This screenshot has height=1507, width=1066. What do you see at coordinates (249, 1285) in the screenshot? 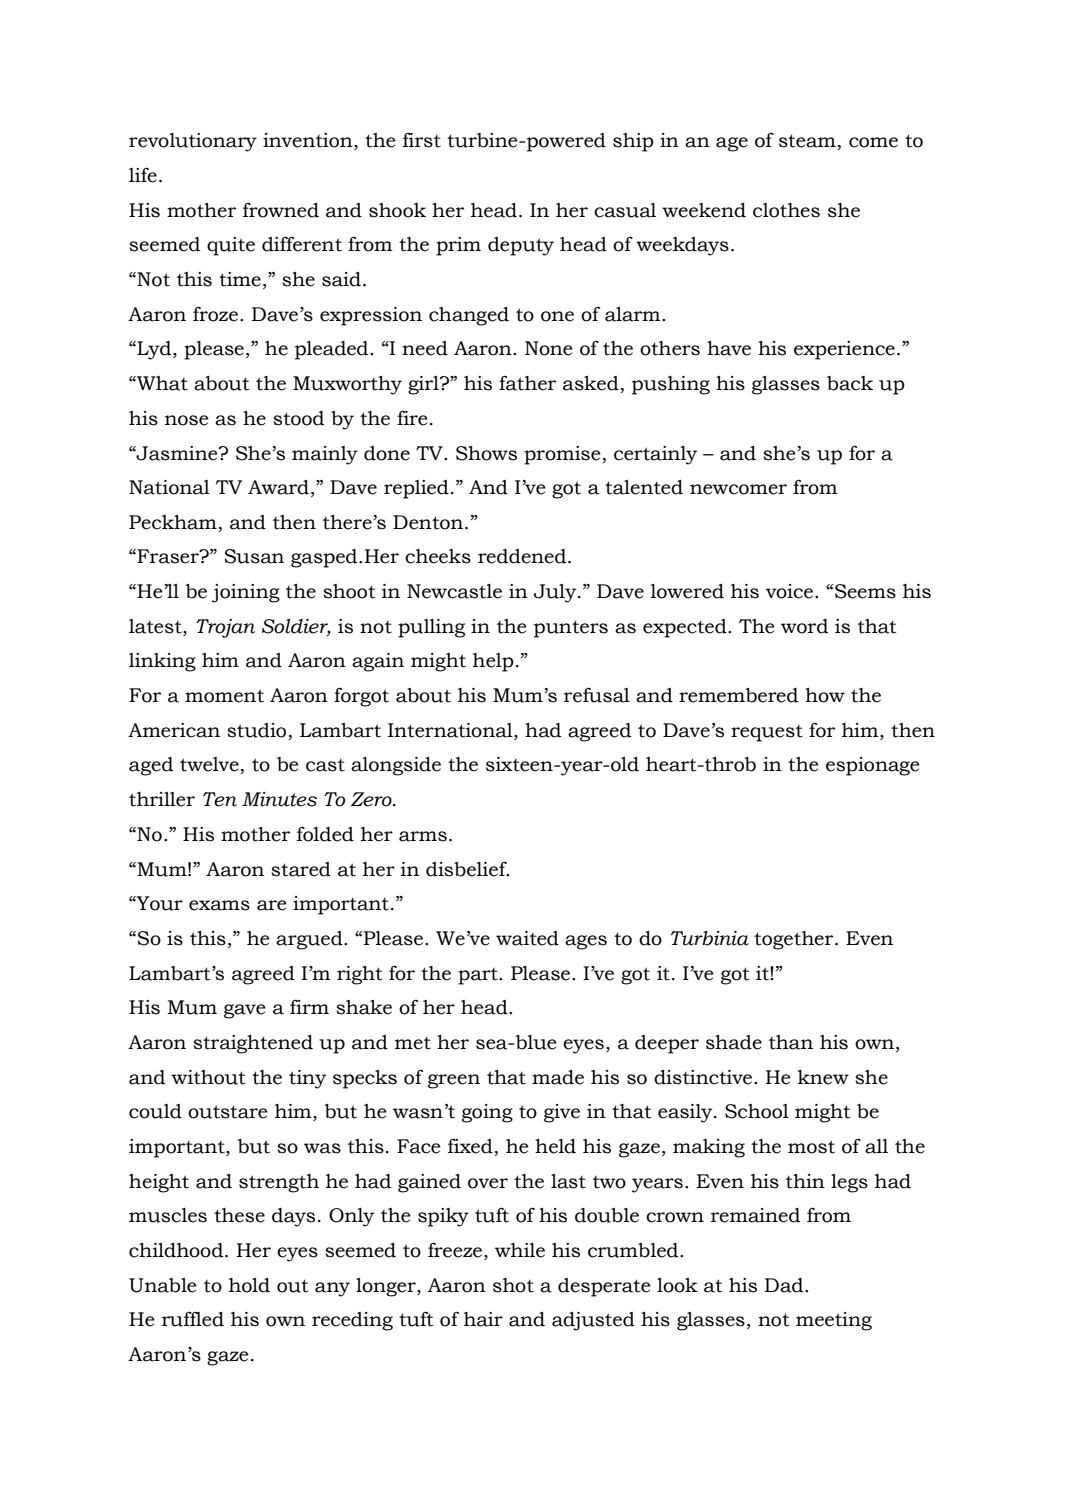
I see `hold` at bounding box center [249, 1285].
